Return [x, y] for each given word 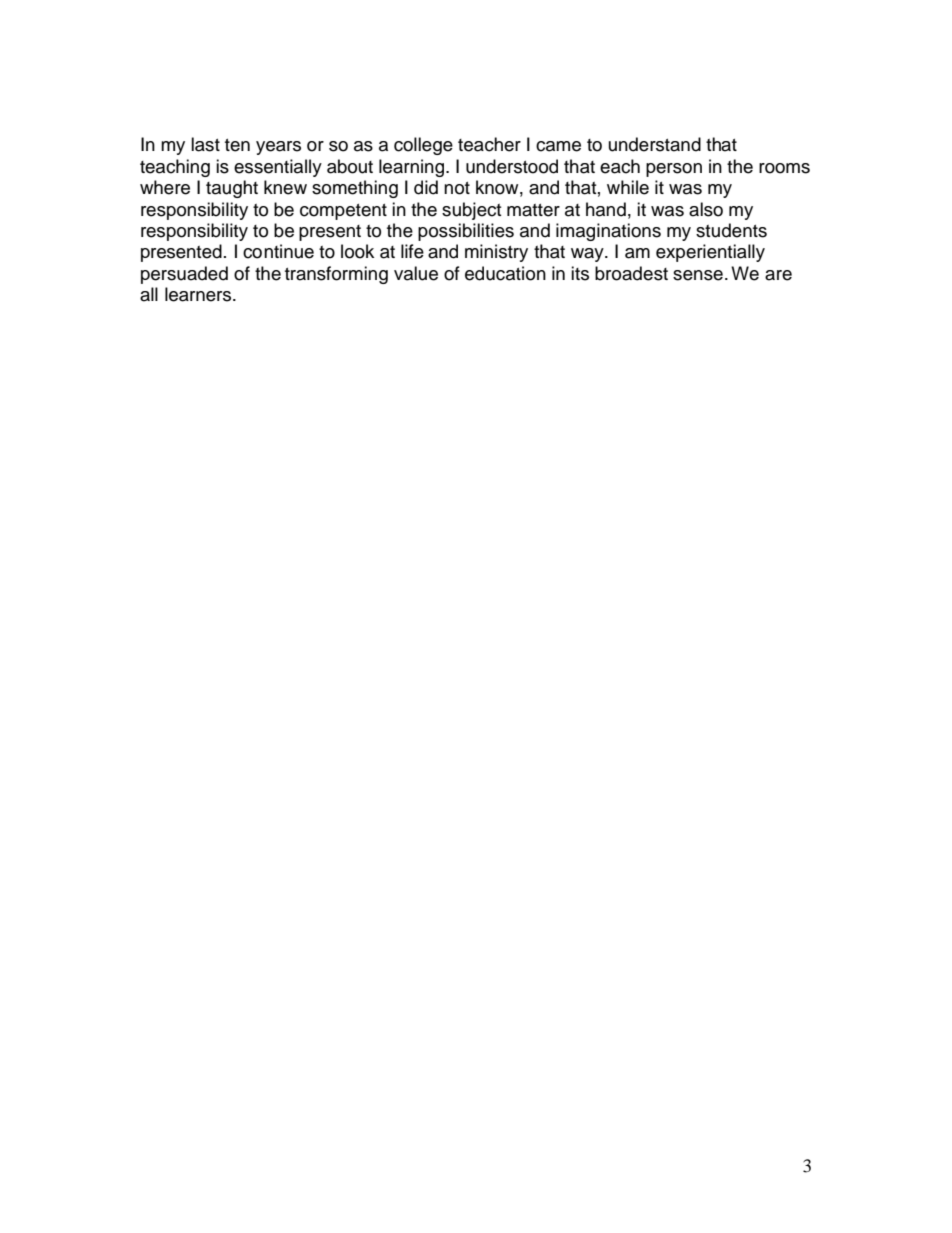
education [505, 273]
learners [198, 294]
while [628, 187]
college [423, 146]
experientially [710, 253]
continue [278, 251]
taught [232, 189]
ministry [496, 253]
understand [655, 144]
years [278, 148]
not [457, 188]
